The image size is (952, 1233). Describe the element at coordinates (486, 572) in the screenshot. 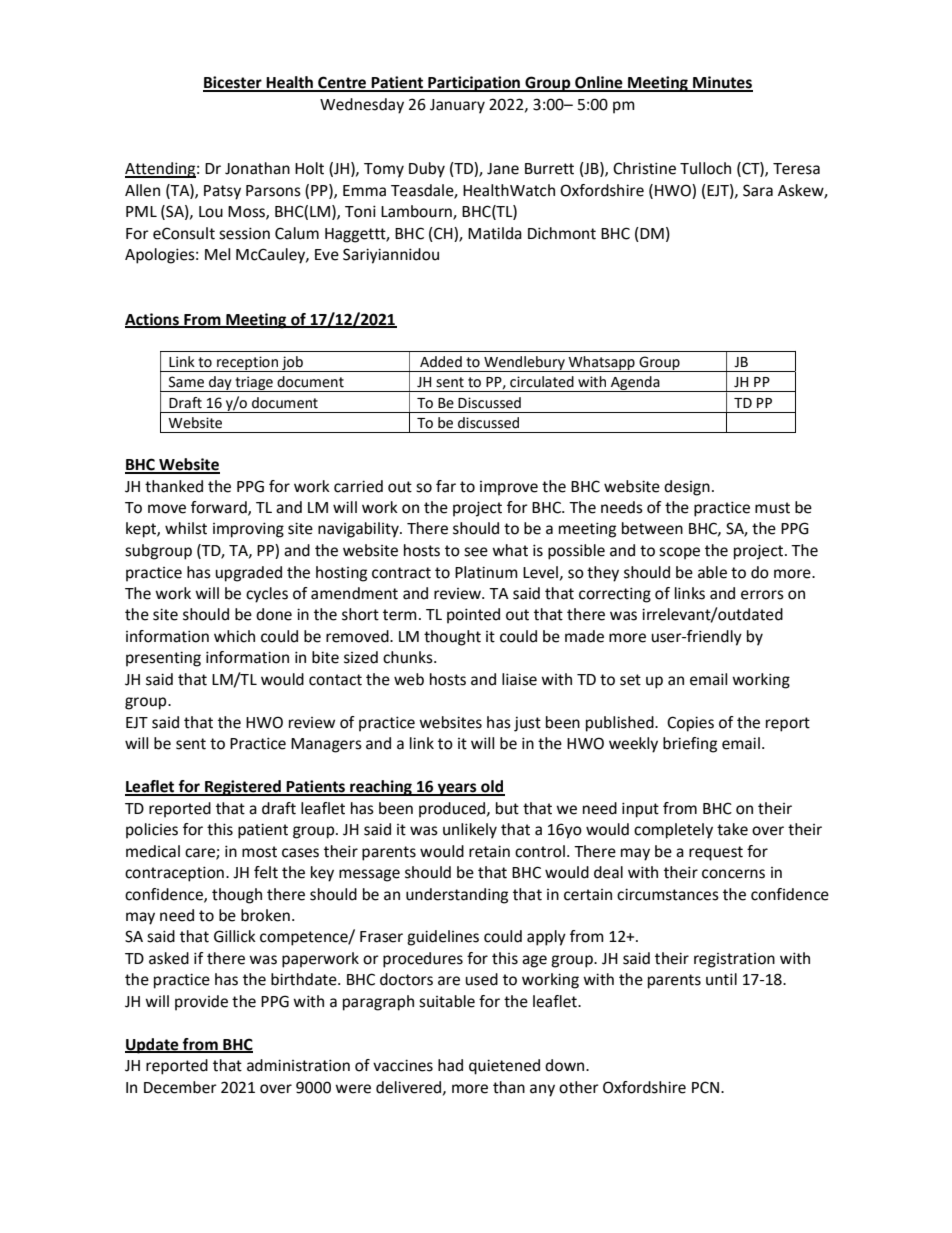

I see `Platinum` at that location.
